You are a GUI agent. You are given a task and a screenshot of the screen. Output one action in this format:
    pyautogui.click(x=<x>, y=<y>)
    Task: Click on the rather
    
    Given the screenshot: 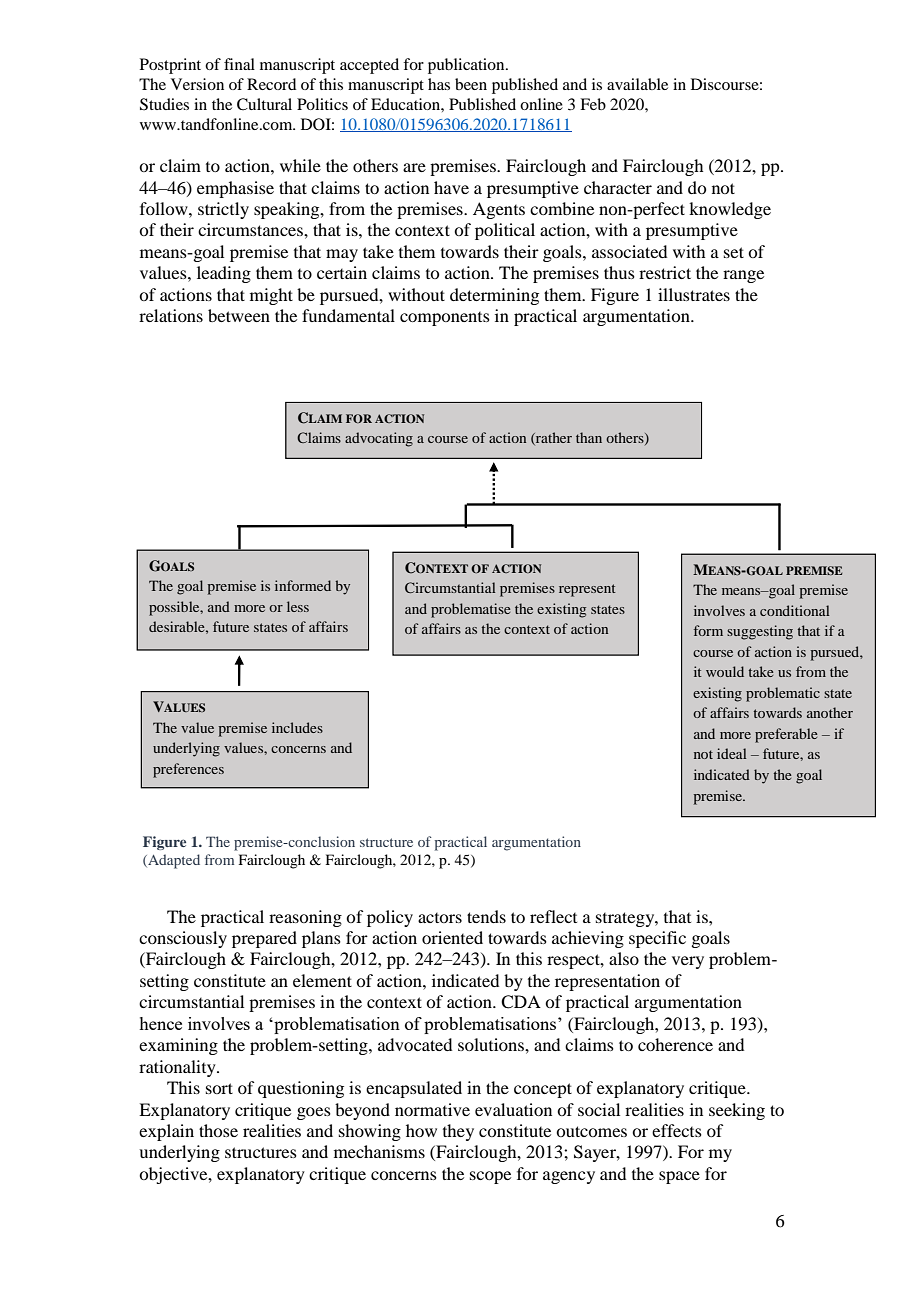 What is the action you would take?
    pyautogui.click(x=553, y=438)
